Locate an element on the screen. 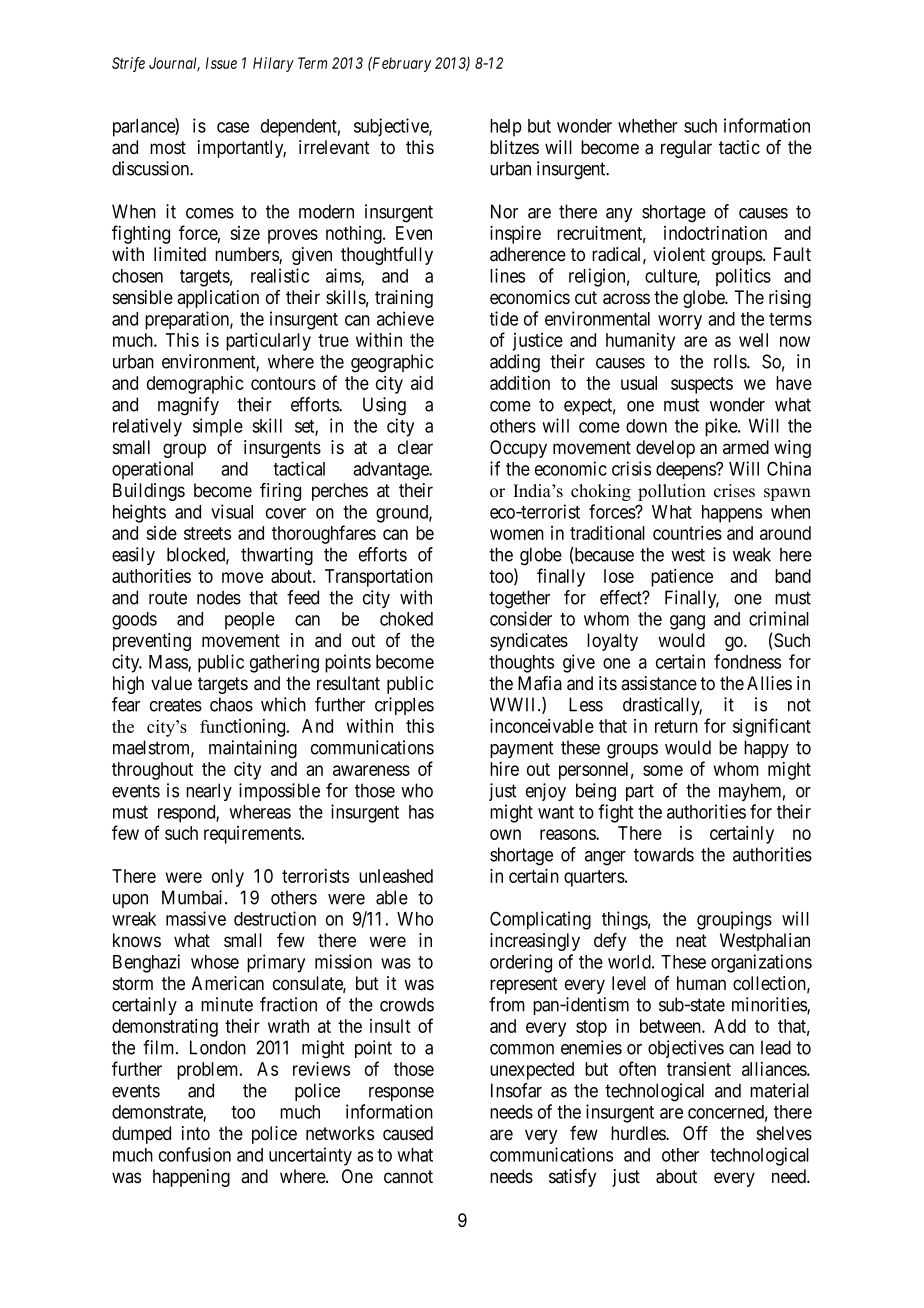 The image size is (924, 1308). help is located at coordinates (506, 128).
